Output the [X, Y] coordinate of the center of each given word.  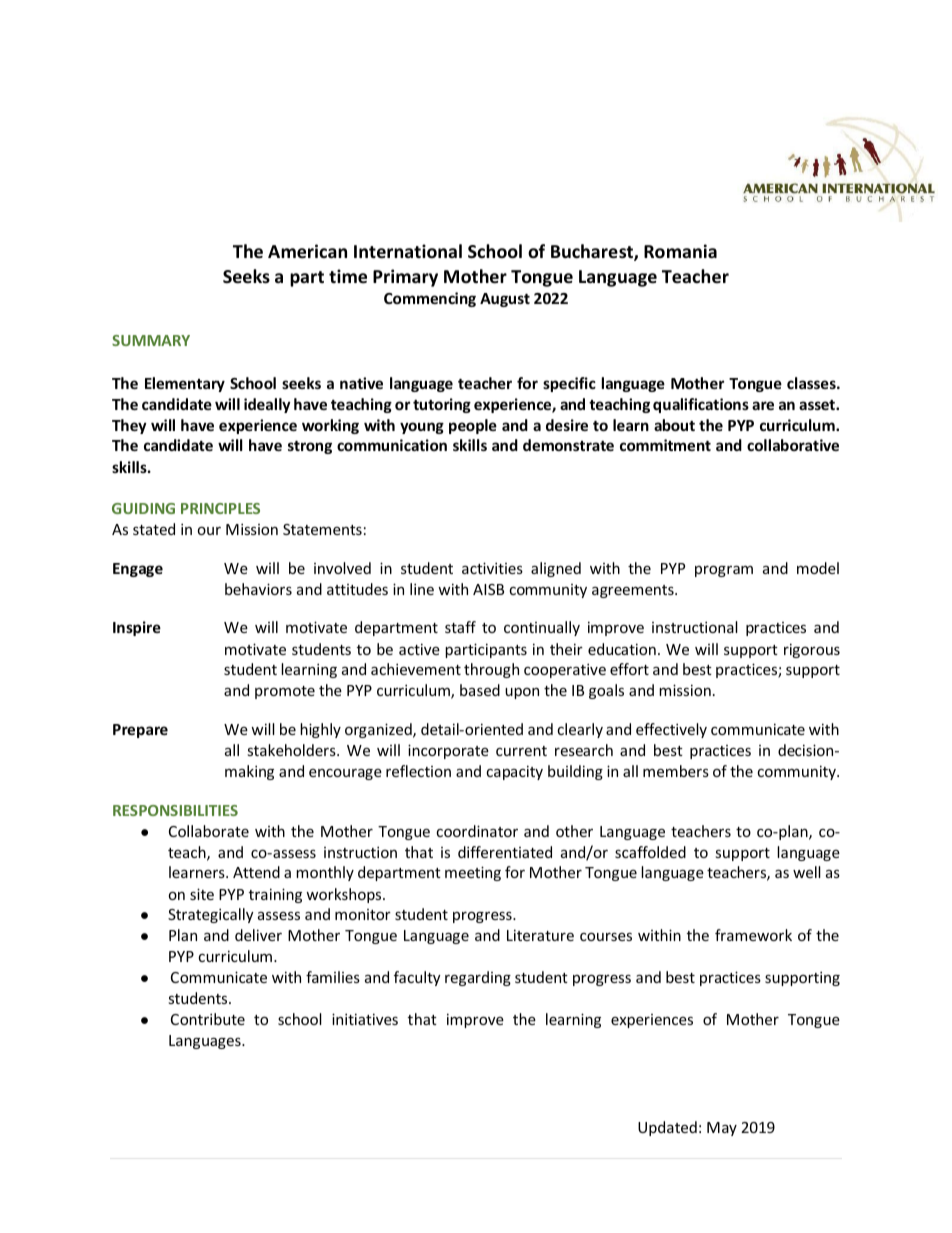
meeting [473, 873]
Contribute [208, 1019]
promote [285, 692]
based [480, 690]
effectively [671, 730]
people [473, 426]
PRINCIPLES [220, 508]
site [202, 894]
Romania [680, 251]
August [505, 300]
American [307, 251]
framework [753, 935]
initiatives [365, 1019]
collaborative [793, 445]
